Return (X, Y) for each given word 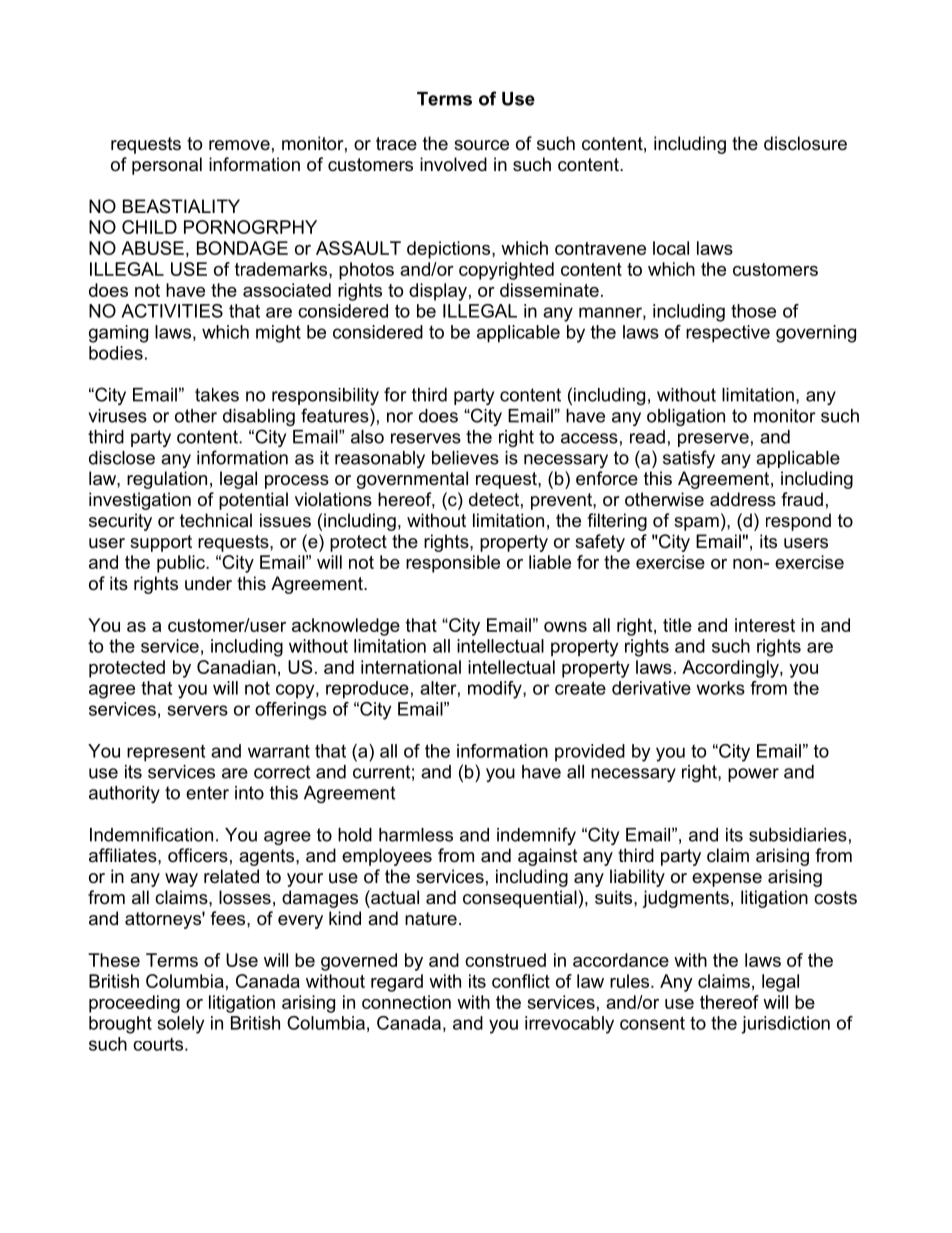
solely (181, 1025)
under (208, 583)
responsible (453, 564)
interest (765, 625)
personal (167, 166)
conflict (521, 981)
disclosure (805, 143)
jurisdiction (785, 1025)
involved (453, 164)
